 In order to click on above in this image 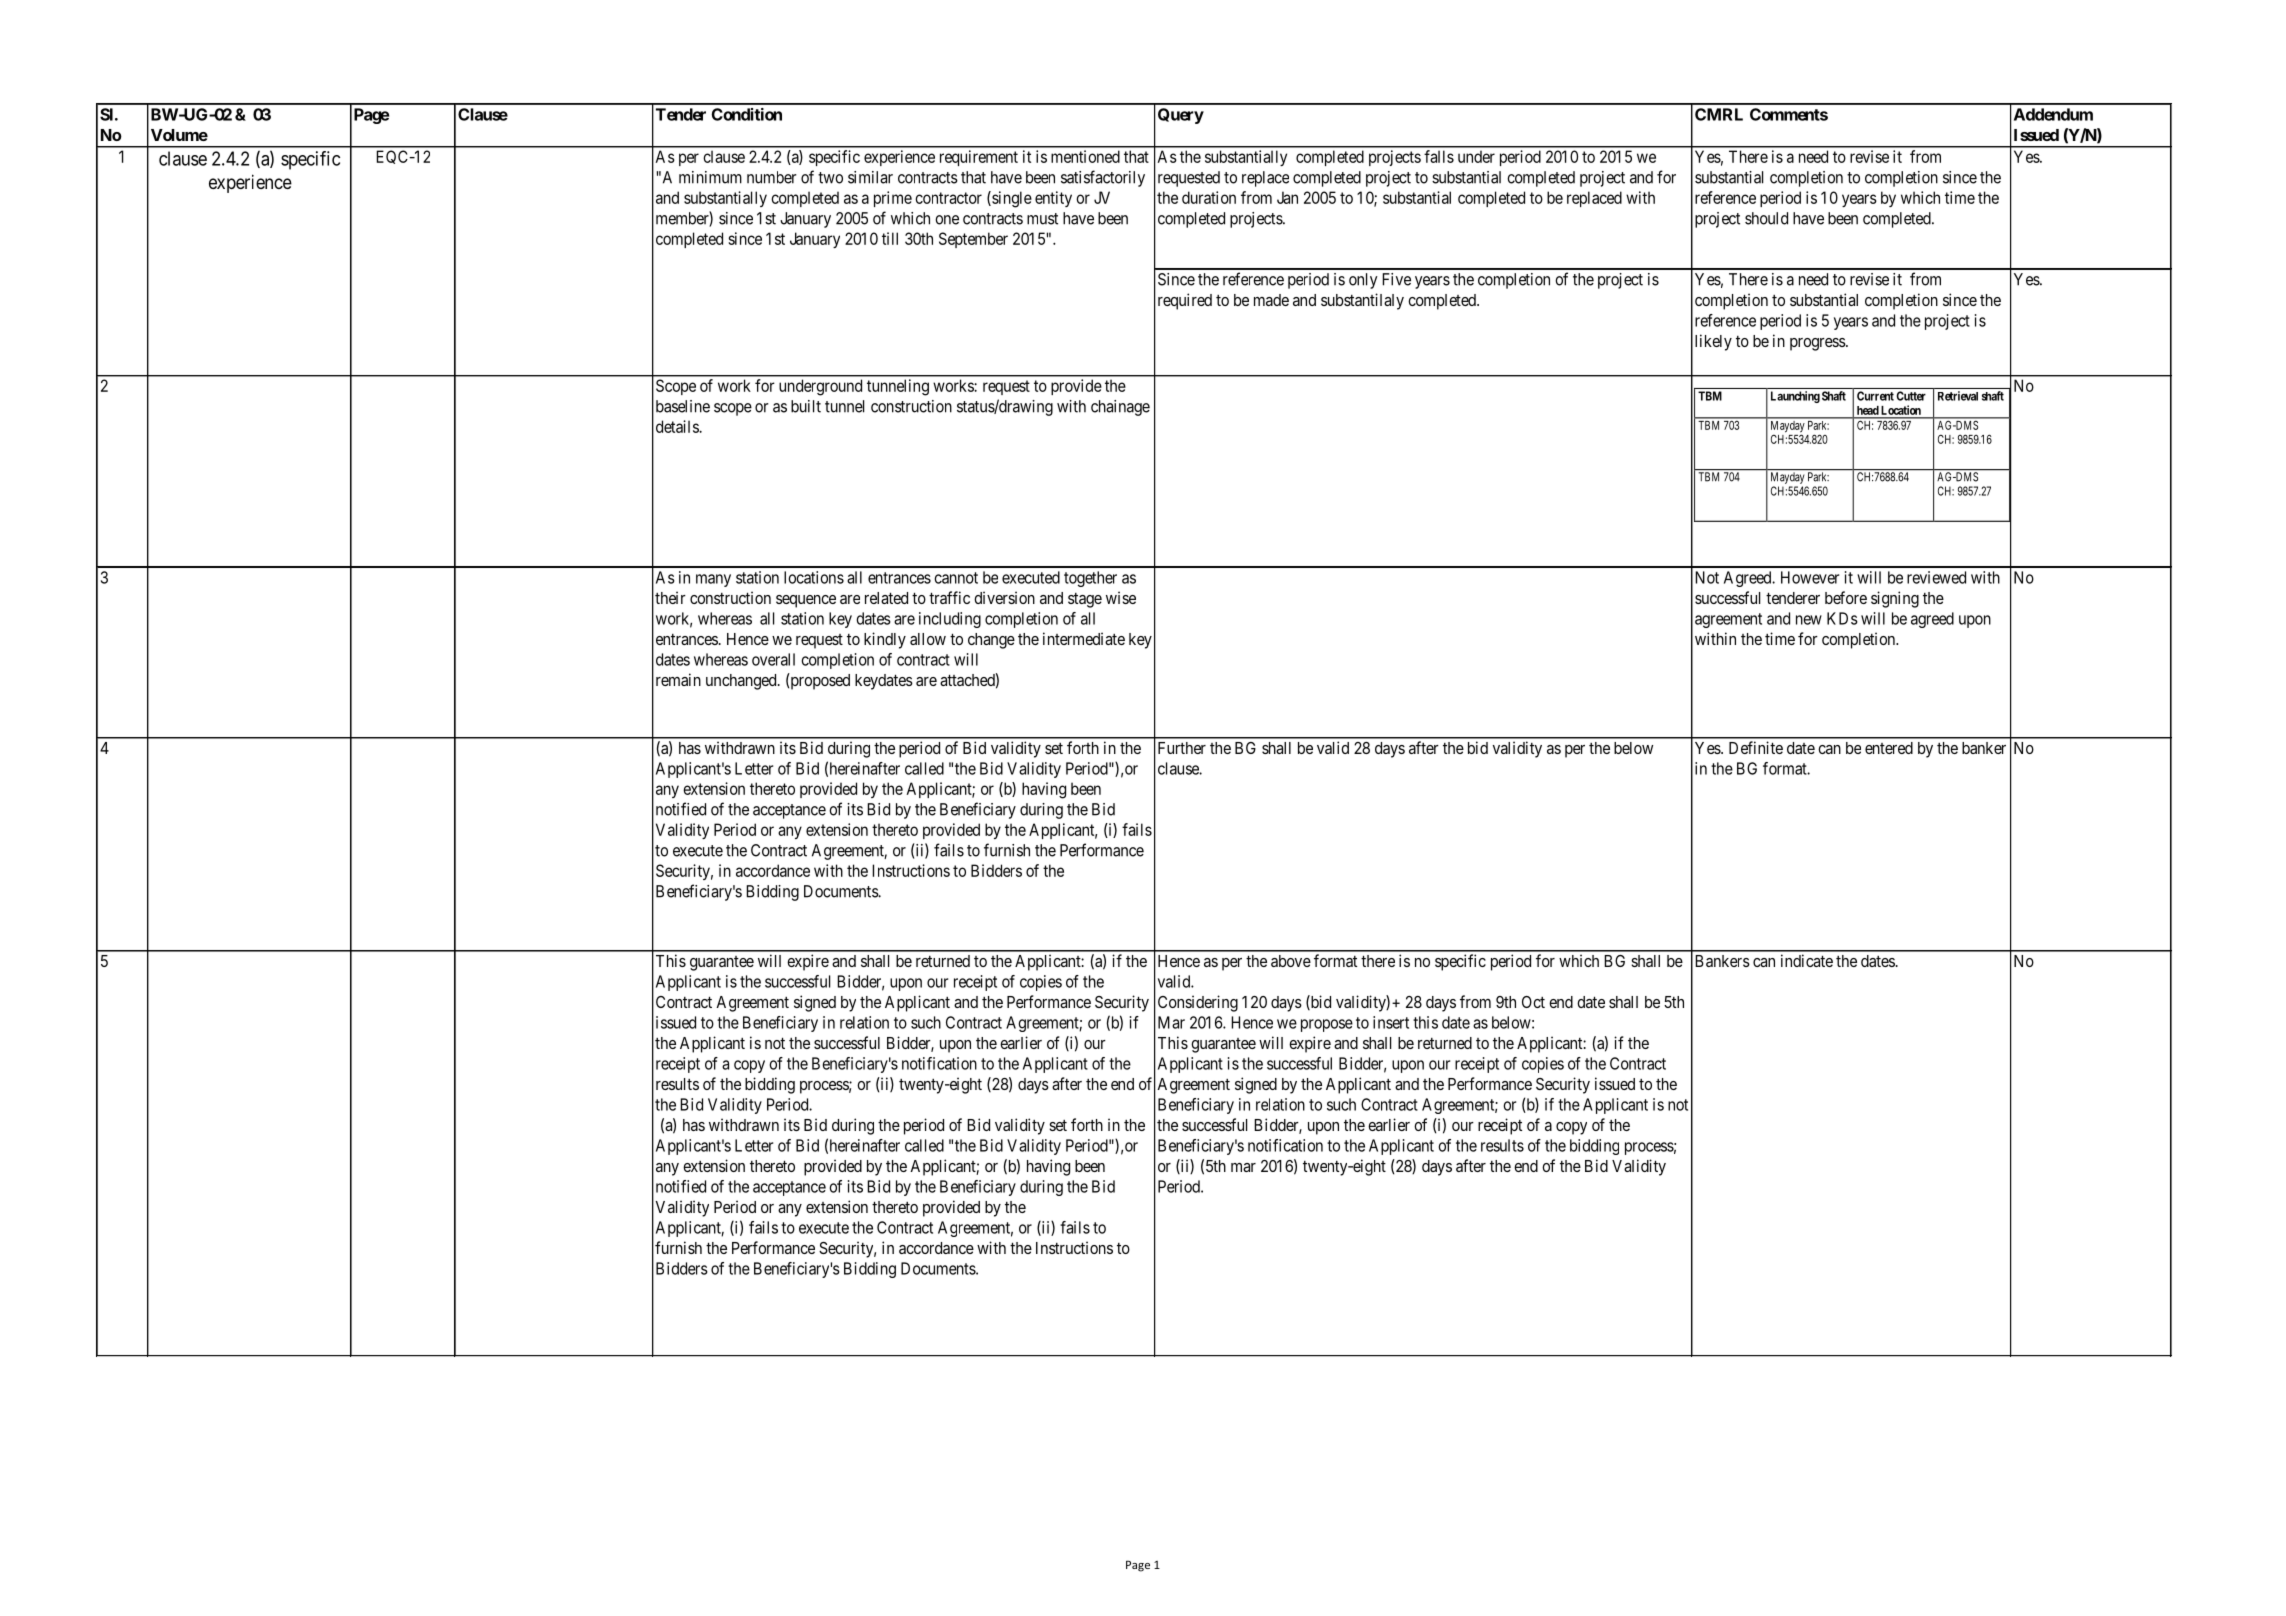, I will do `click(1291, 961)`.
